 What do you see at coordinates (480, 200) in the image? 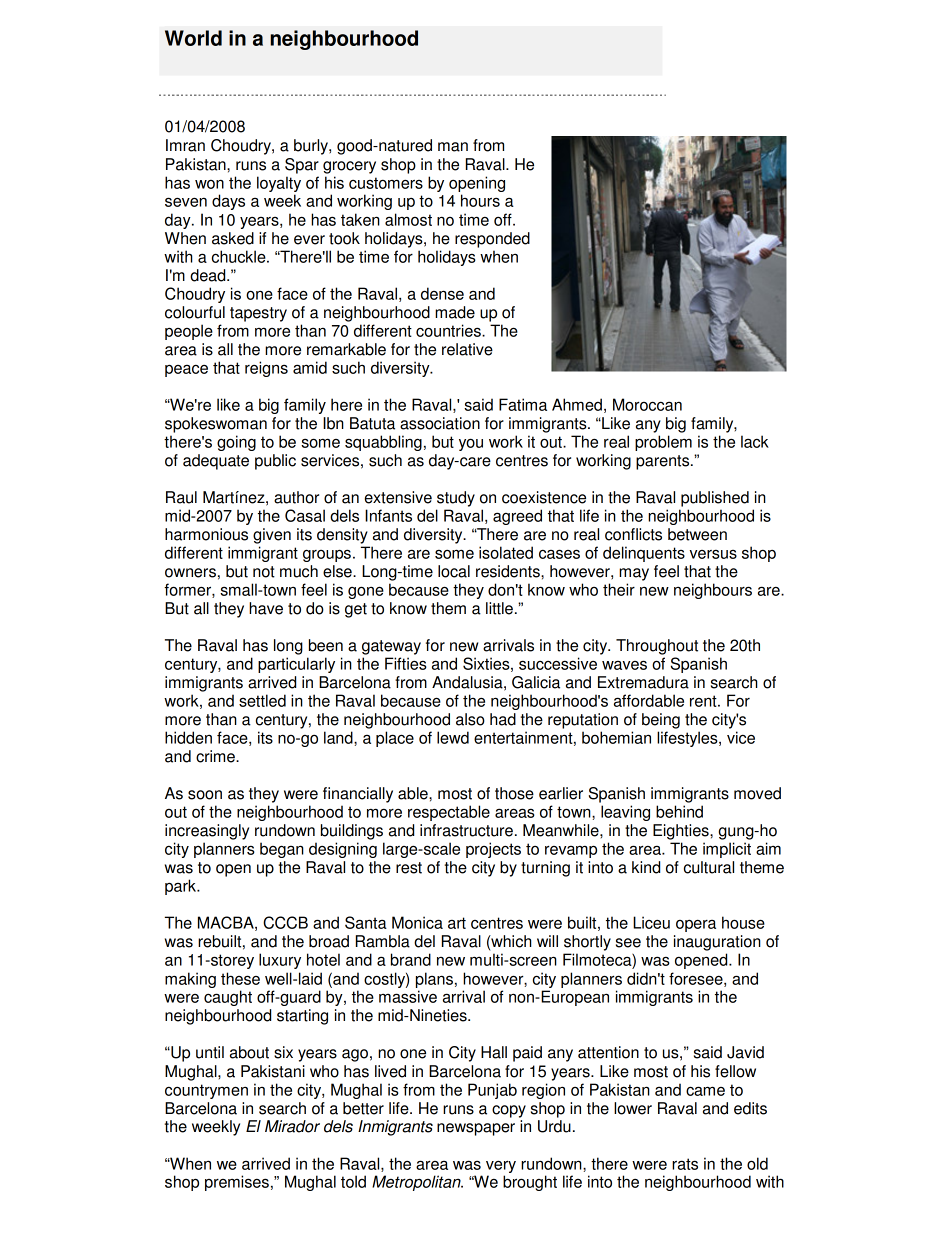
I see `hours` at bounding box center [480, 200].
